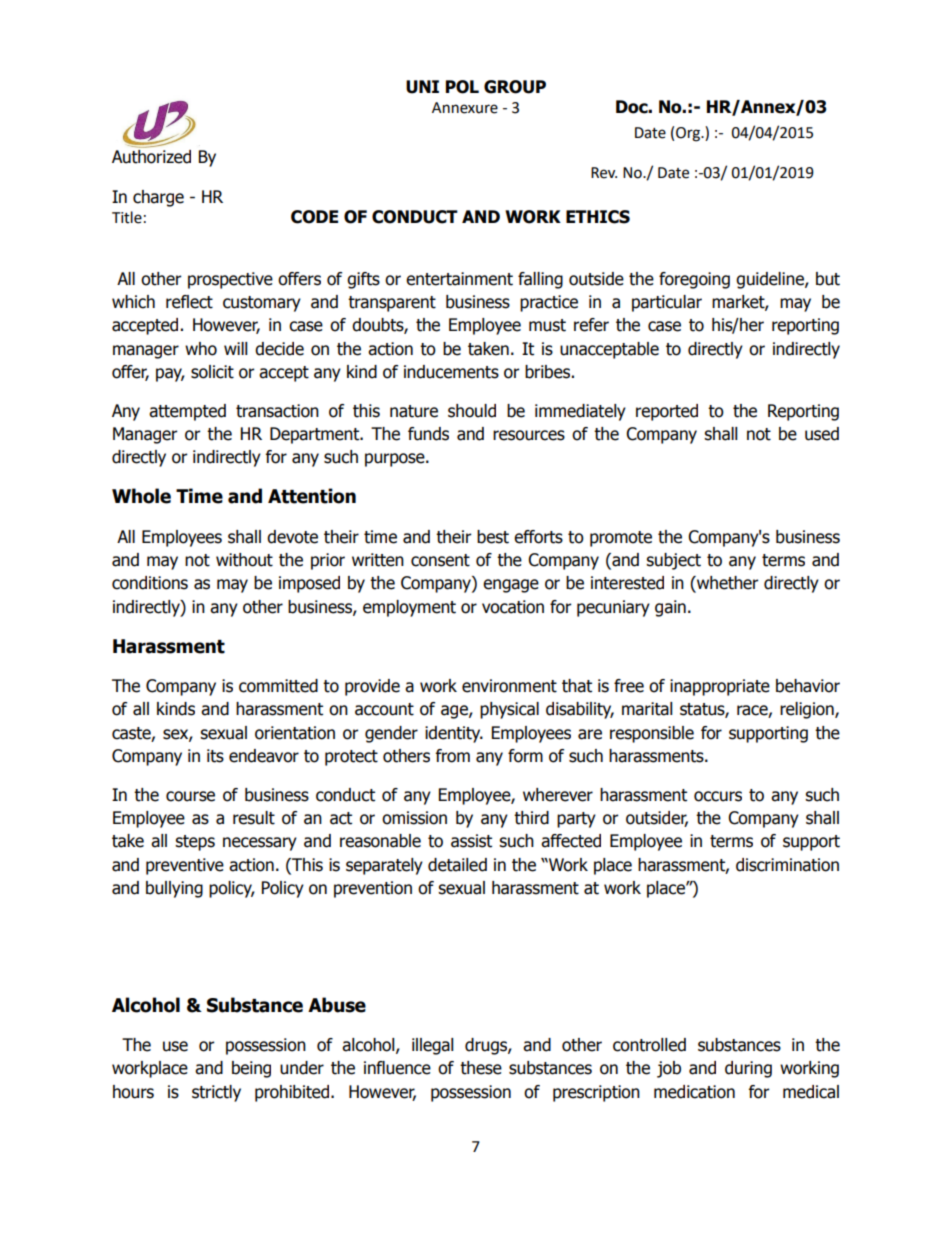  I want to click on should, so click(472, 411).
